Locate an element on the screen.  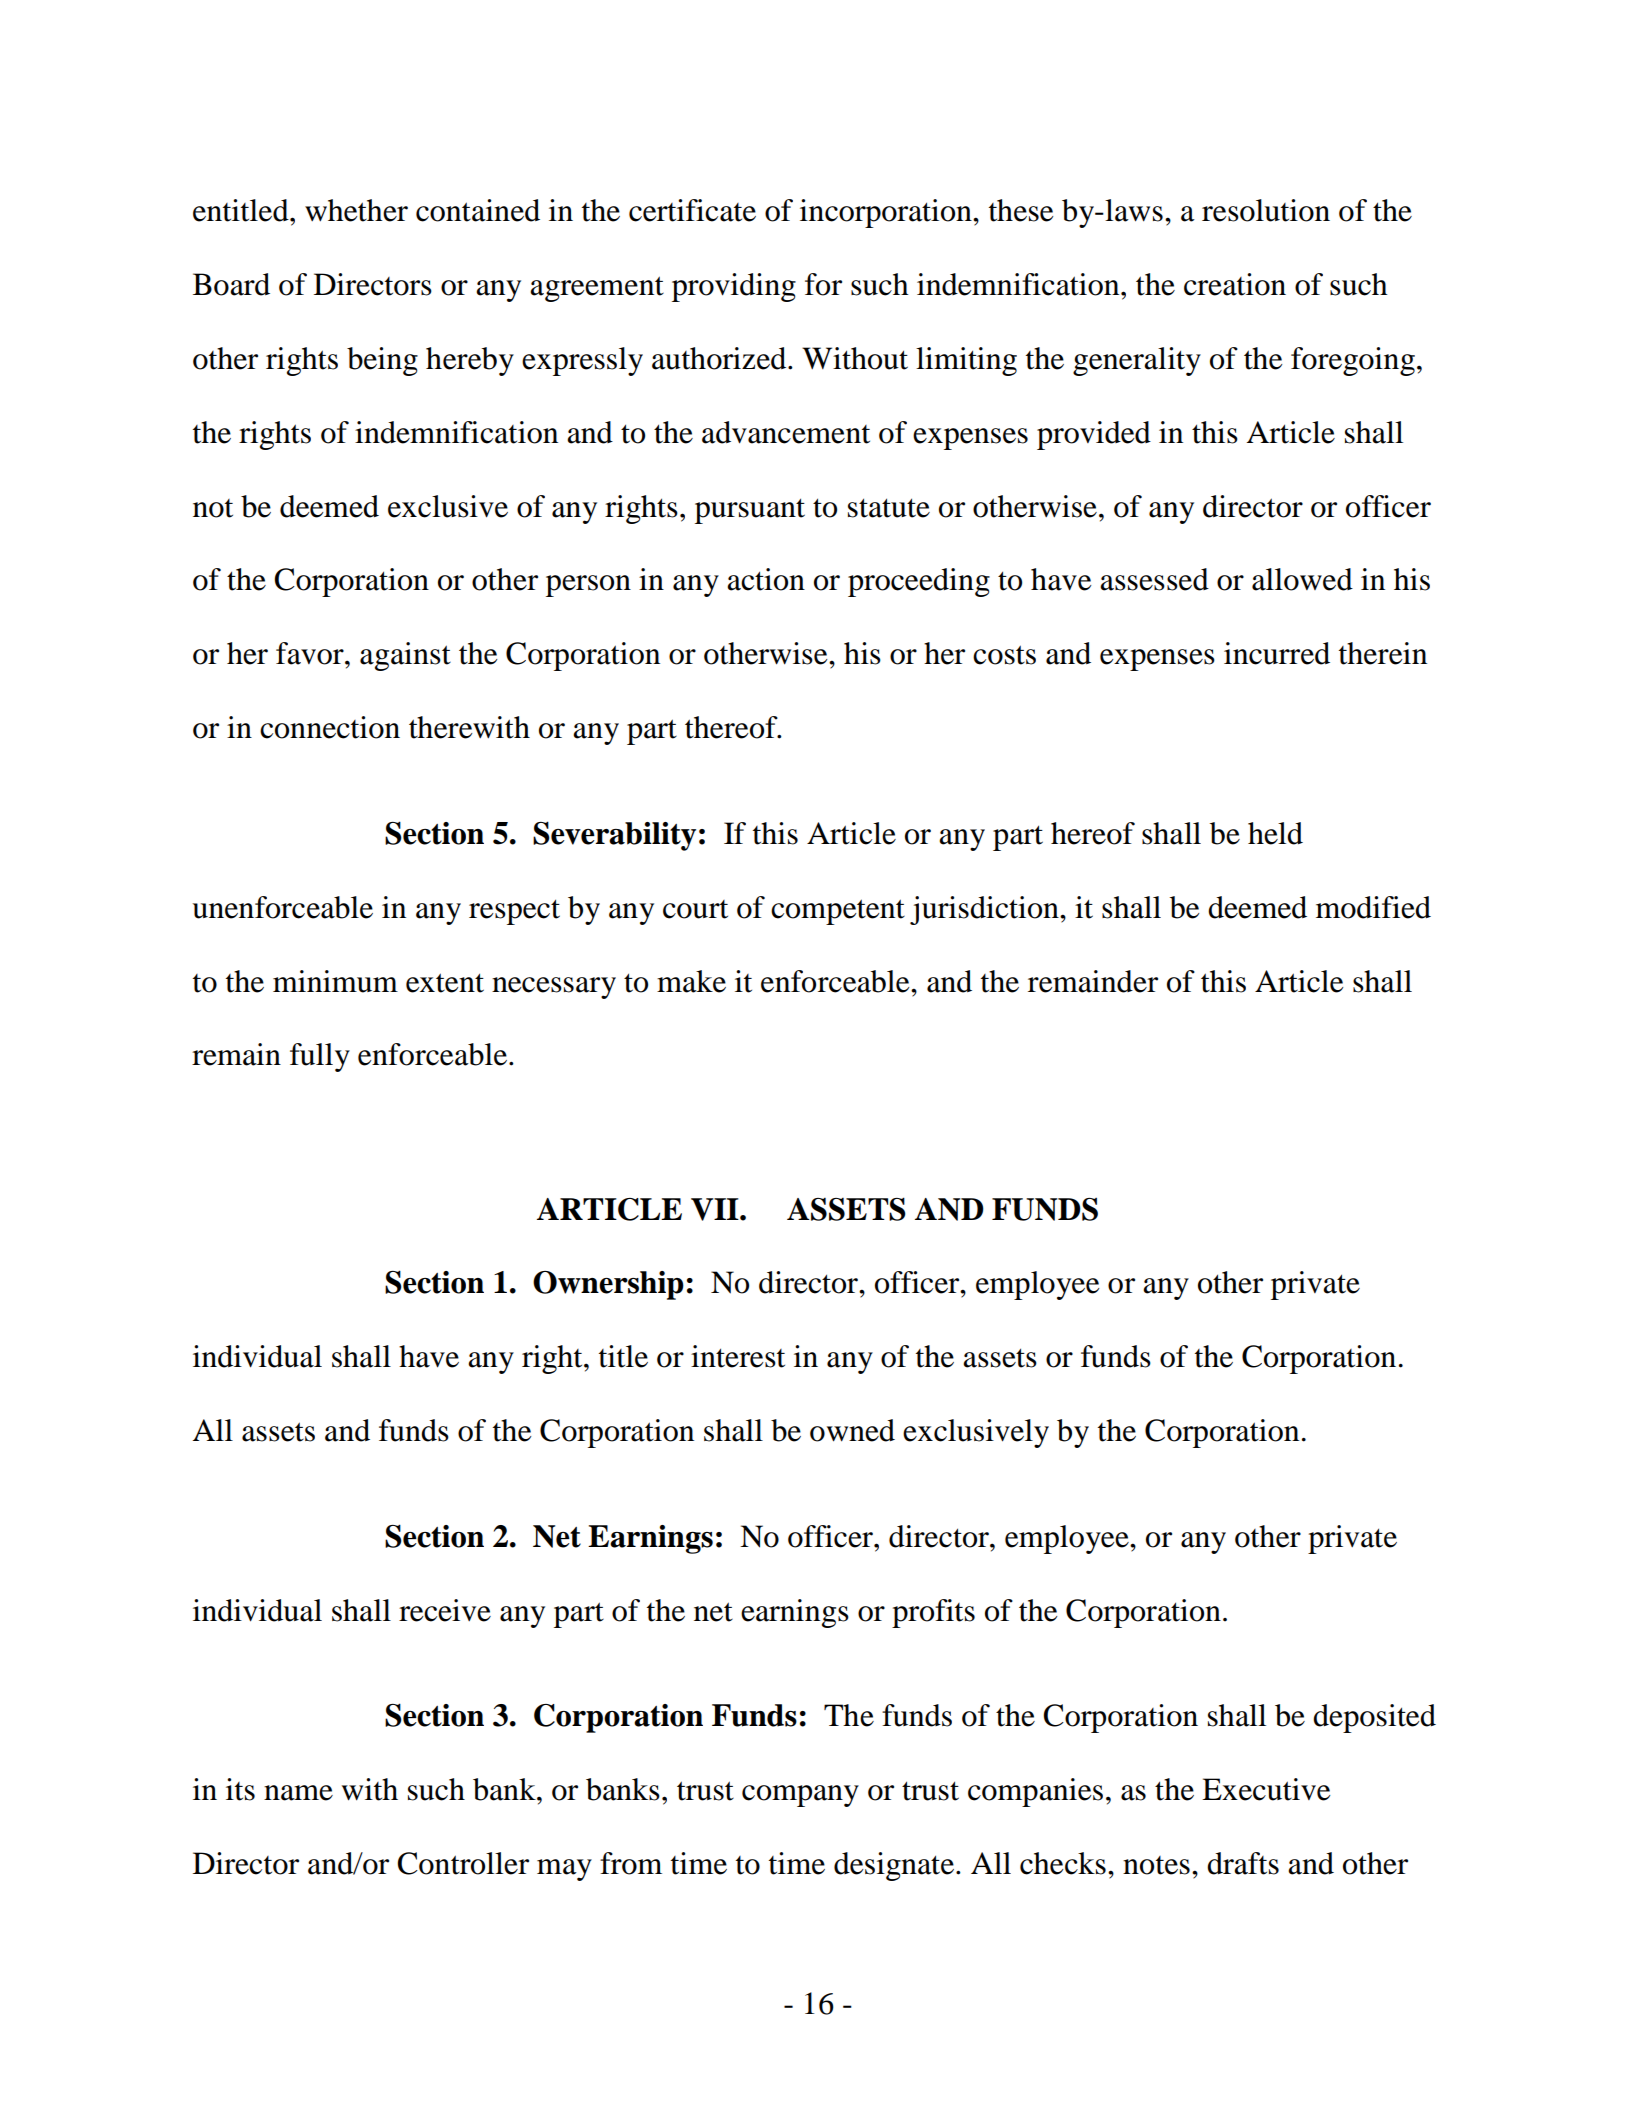
company is located at coordinates (800, 1796).
